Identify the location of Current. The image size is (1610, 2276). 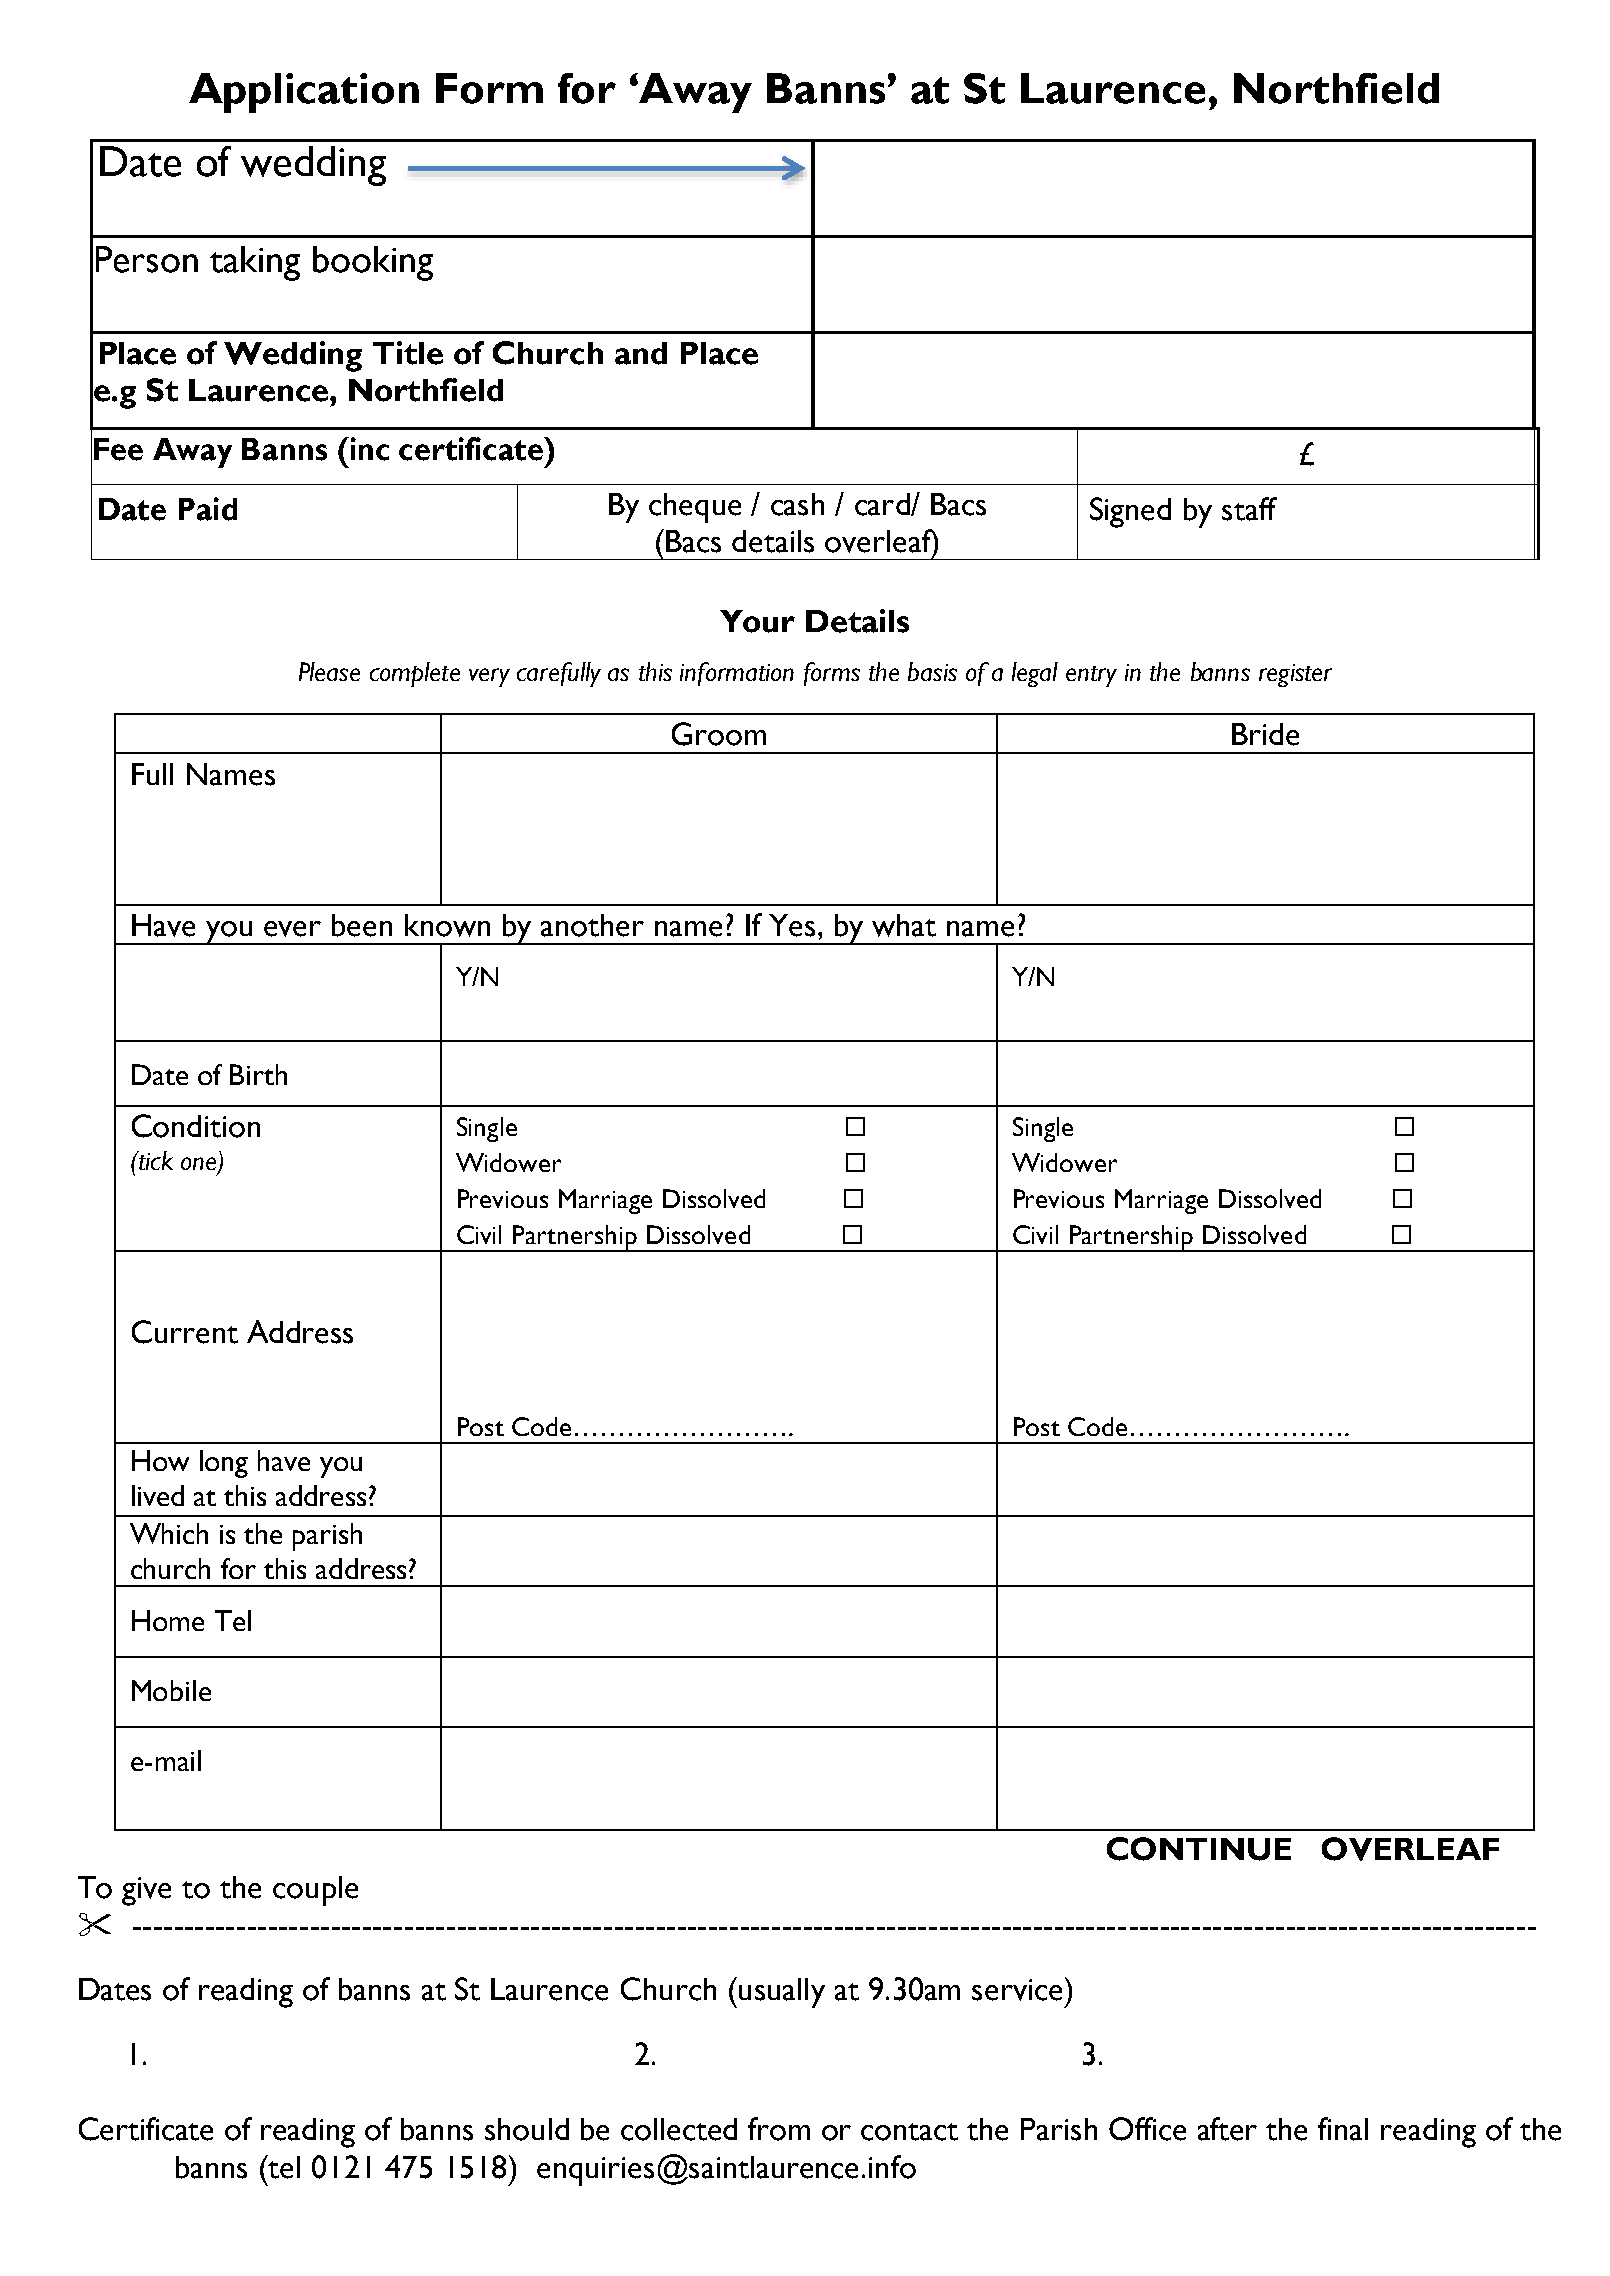
(185, 1332).
